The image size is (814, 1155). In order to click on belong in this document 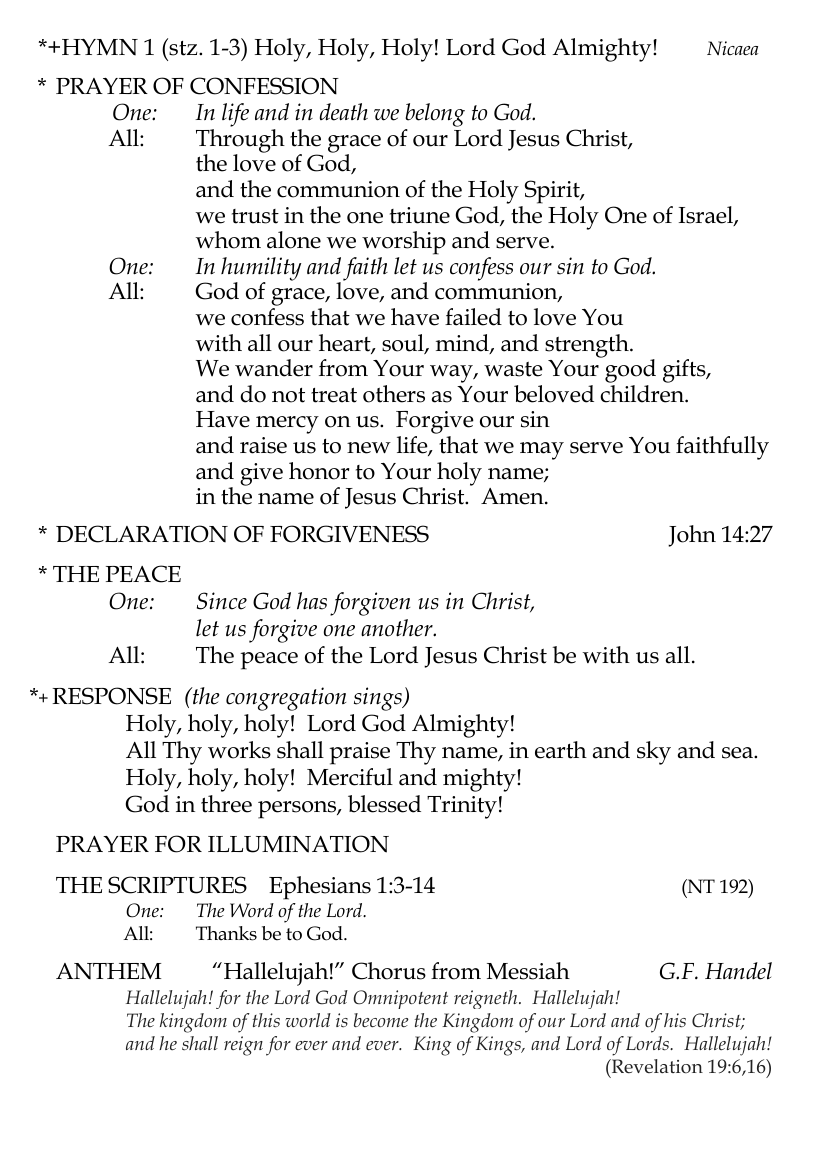, I will do `click(435, 116)`.
